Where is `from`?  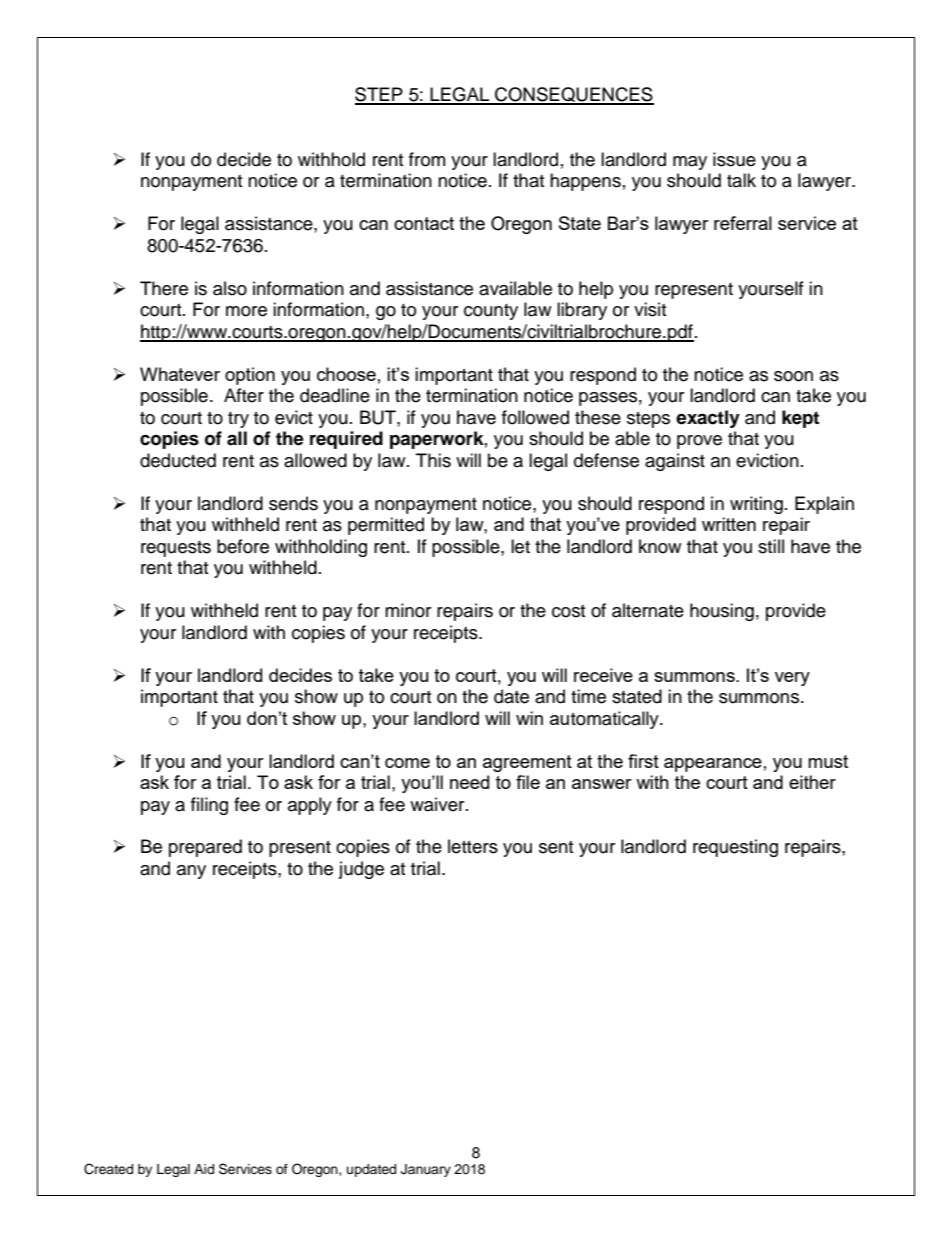
from is located at coordinates (427, 159).
